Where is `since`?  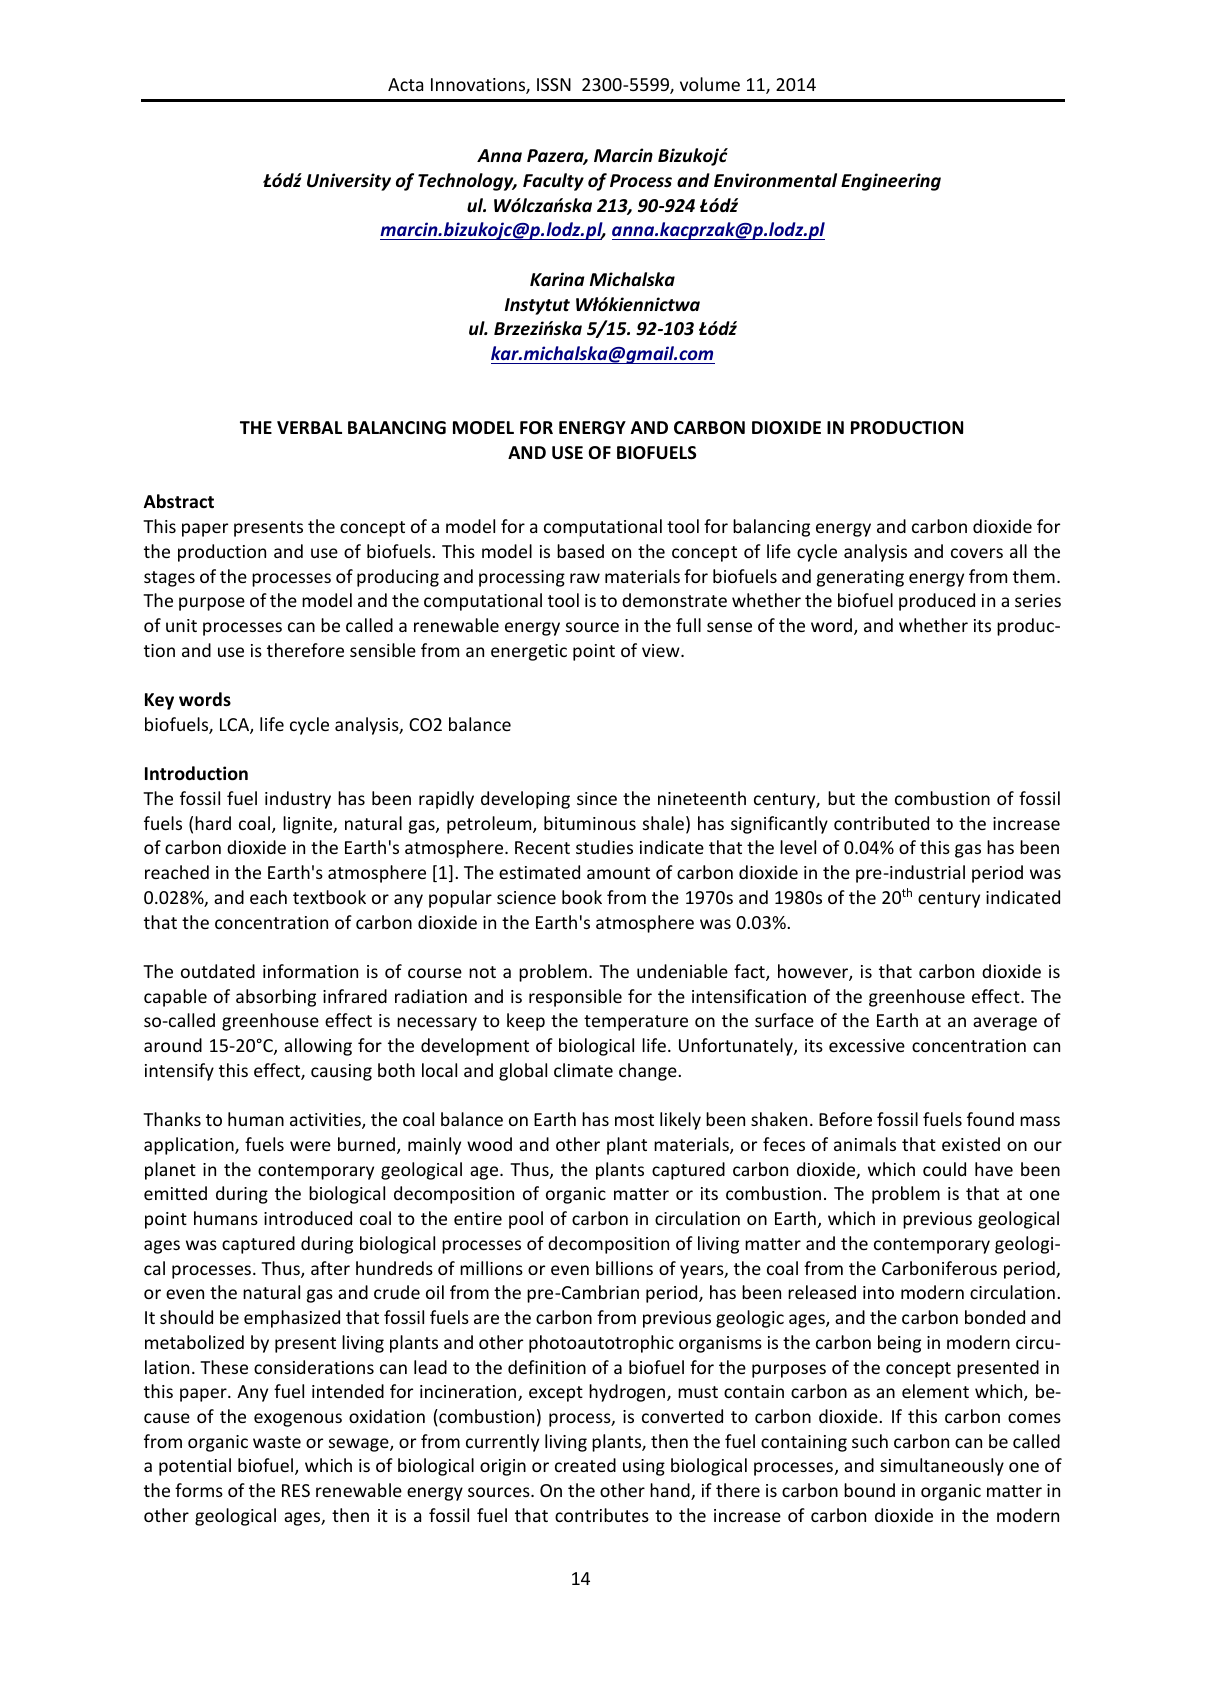 since is located at coordinates (597, 798).
